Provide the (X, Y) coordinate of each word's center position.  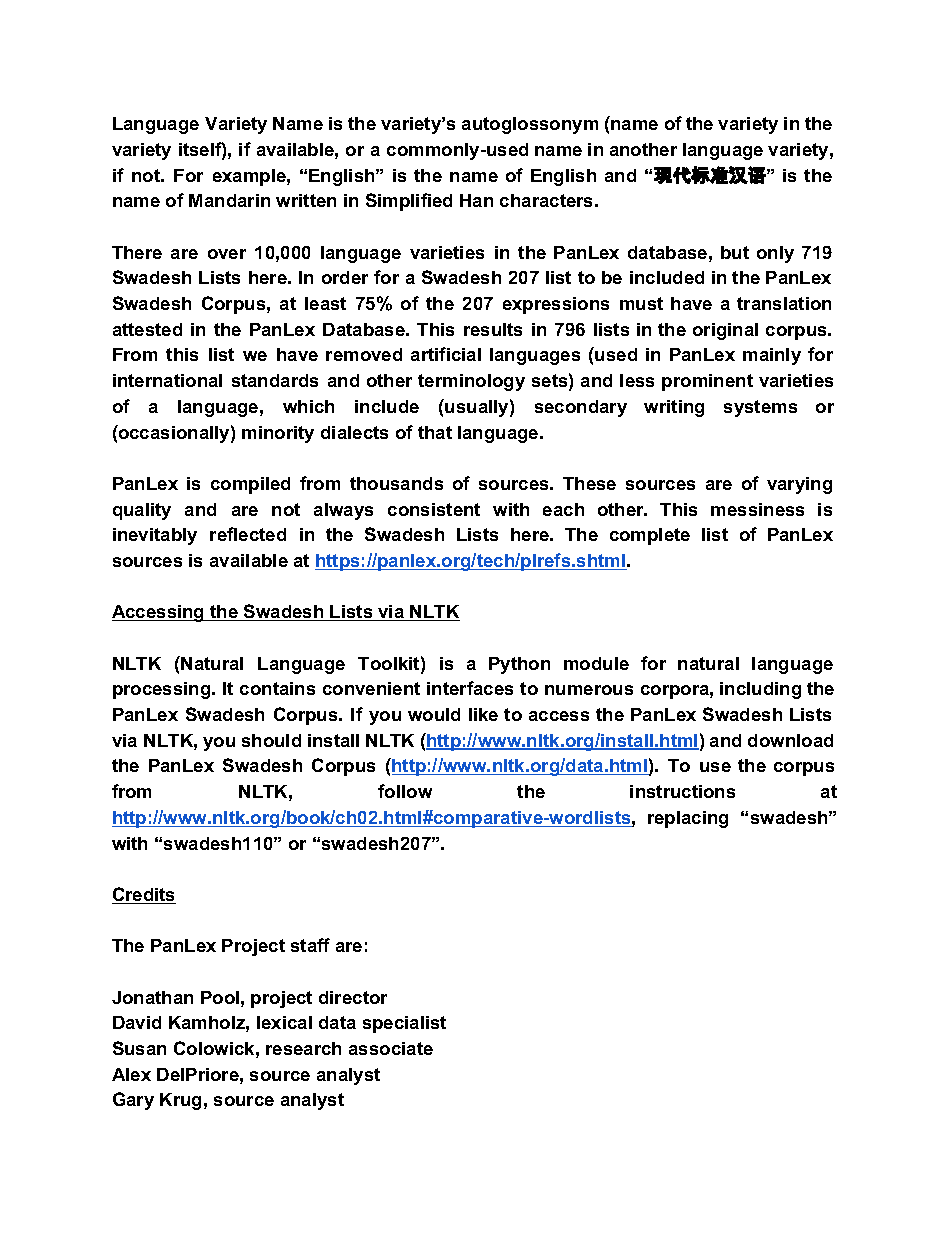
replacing (688, 819)
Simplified (409, 202)
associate (391, 1048)
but (735, 252)
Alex (131, 1074)
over (227, 254)
